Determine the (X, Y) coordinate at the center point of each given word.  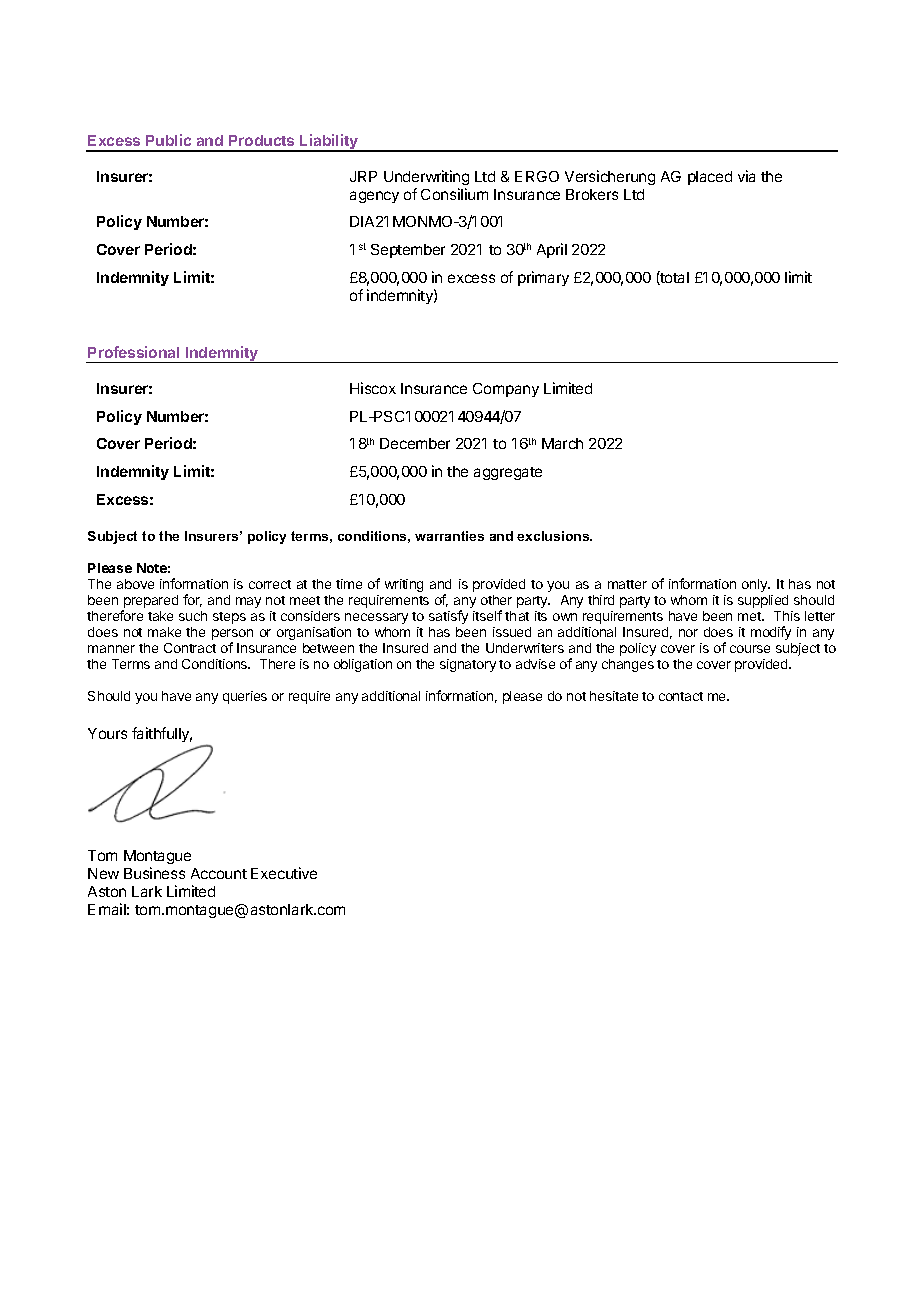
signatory (468, 665)
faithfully (162, 734)
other (496, 600)
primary (543, 278)
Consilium (454, 194)
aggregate (508, 473)
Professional (133, 352)
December (415, 443)
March (562, 443)
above (135, 584)
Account (219, 873)
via (746, 176)
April (552, 250)
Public (168, 140)
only (756, 585)
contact (681, 696)
